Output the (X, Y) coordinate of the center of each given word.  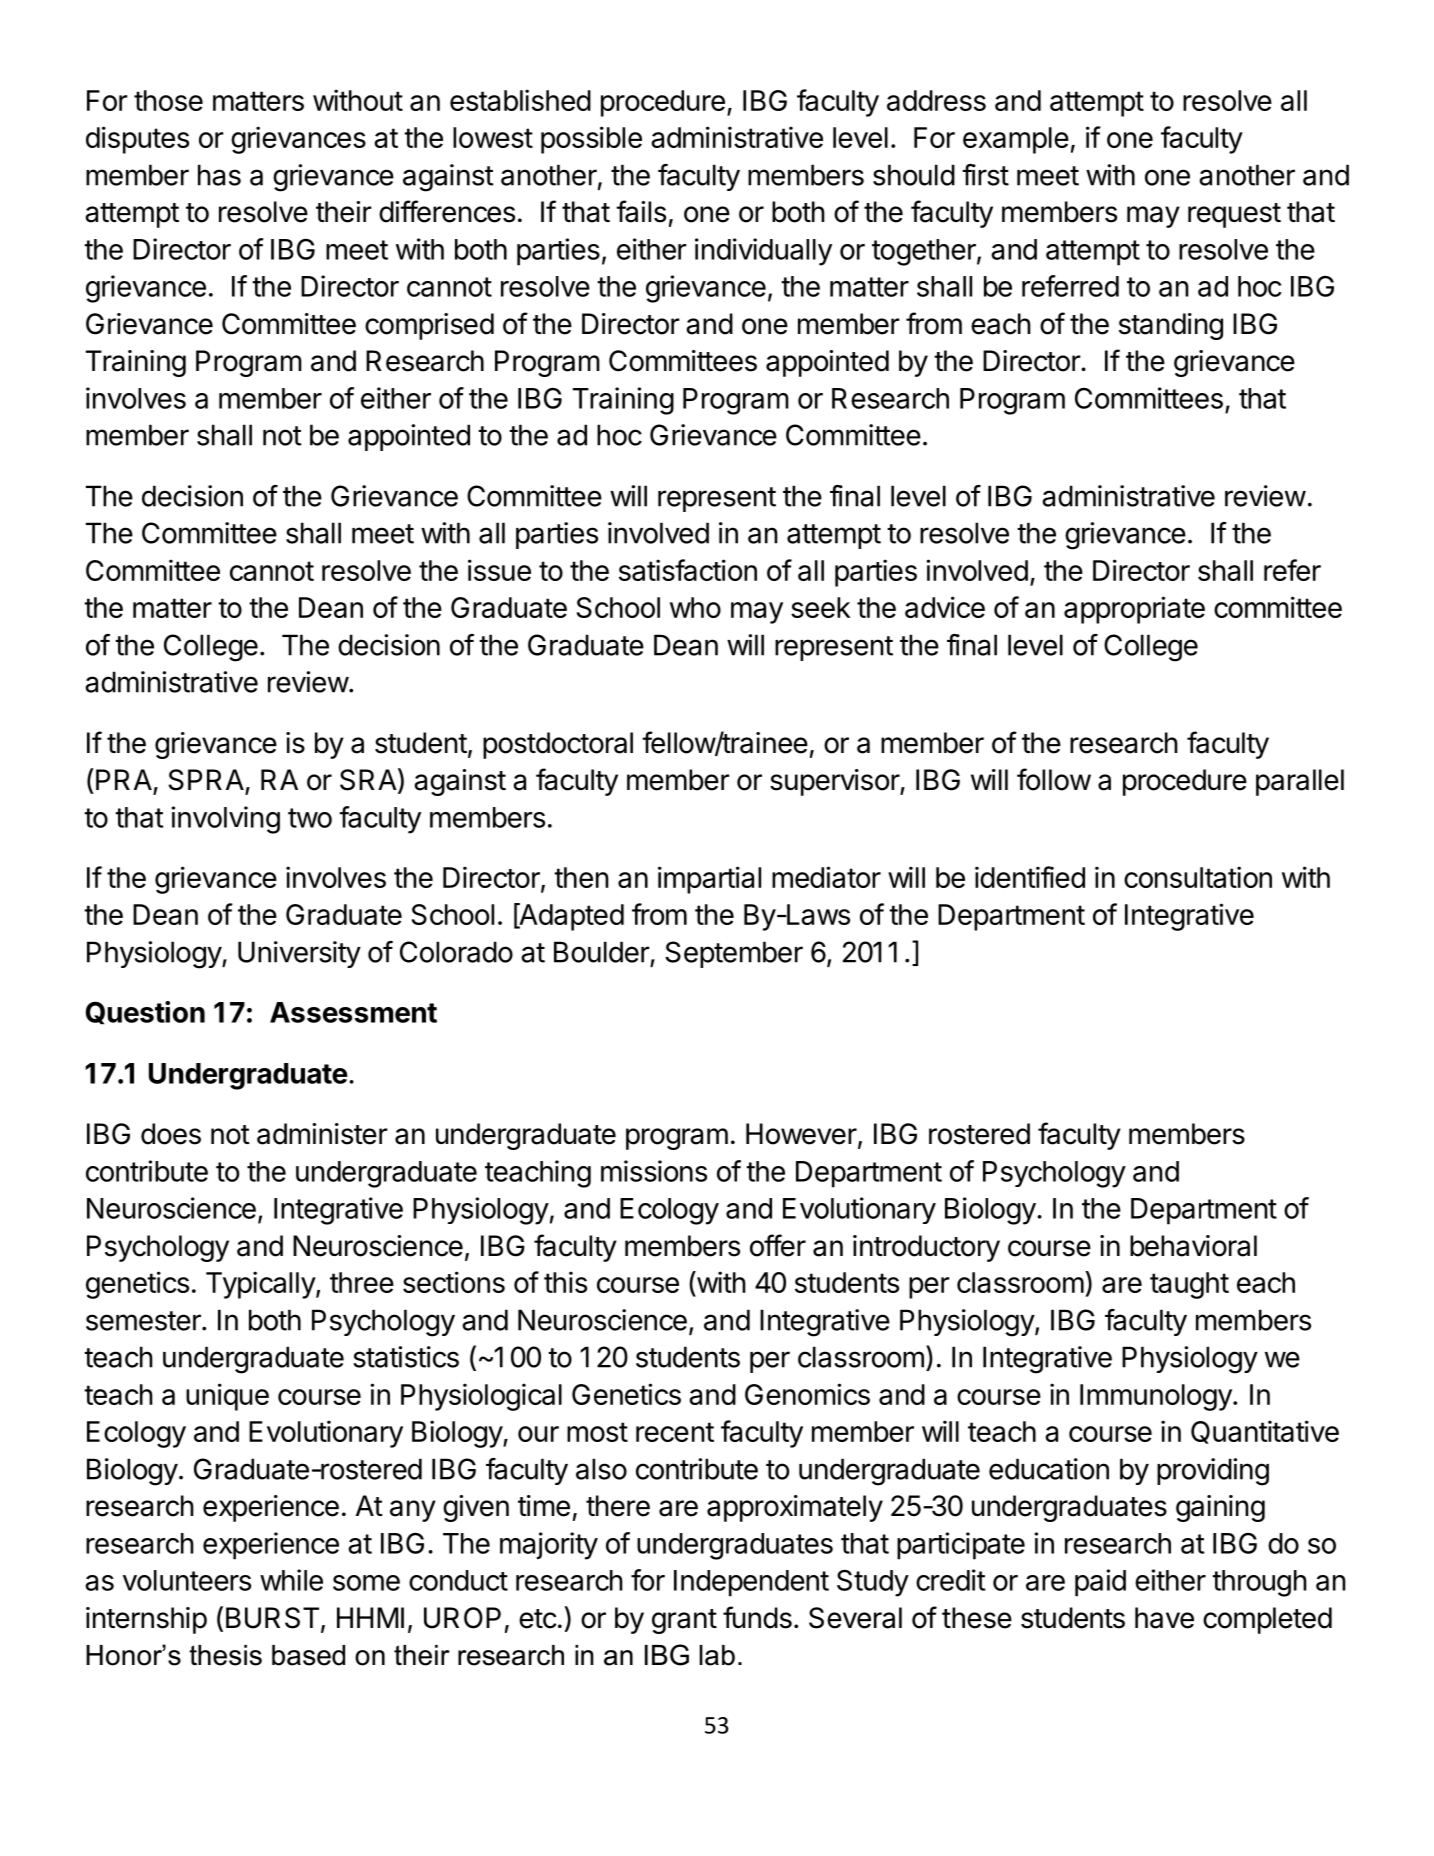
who (695, 607)
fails (641, 211)
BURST (272, 1618)
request (1234, 215)
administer (322, 1134)
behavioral (1193, 1246)
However (801, 1134)
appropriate (1134, 610)
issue (499, 570)
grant (684, 1621)
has (219, 175)
